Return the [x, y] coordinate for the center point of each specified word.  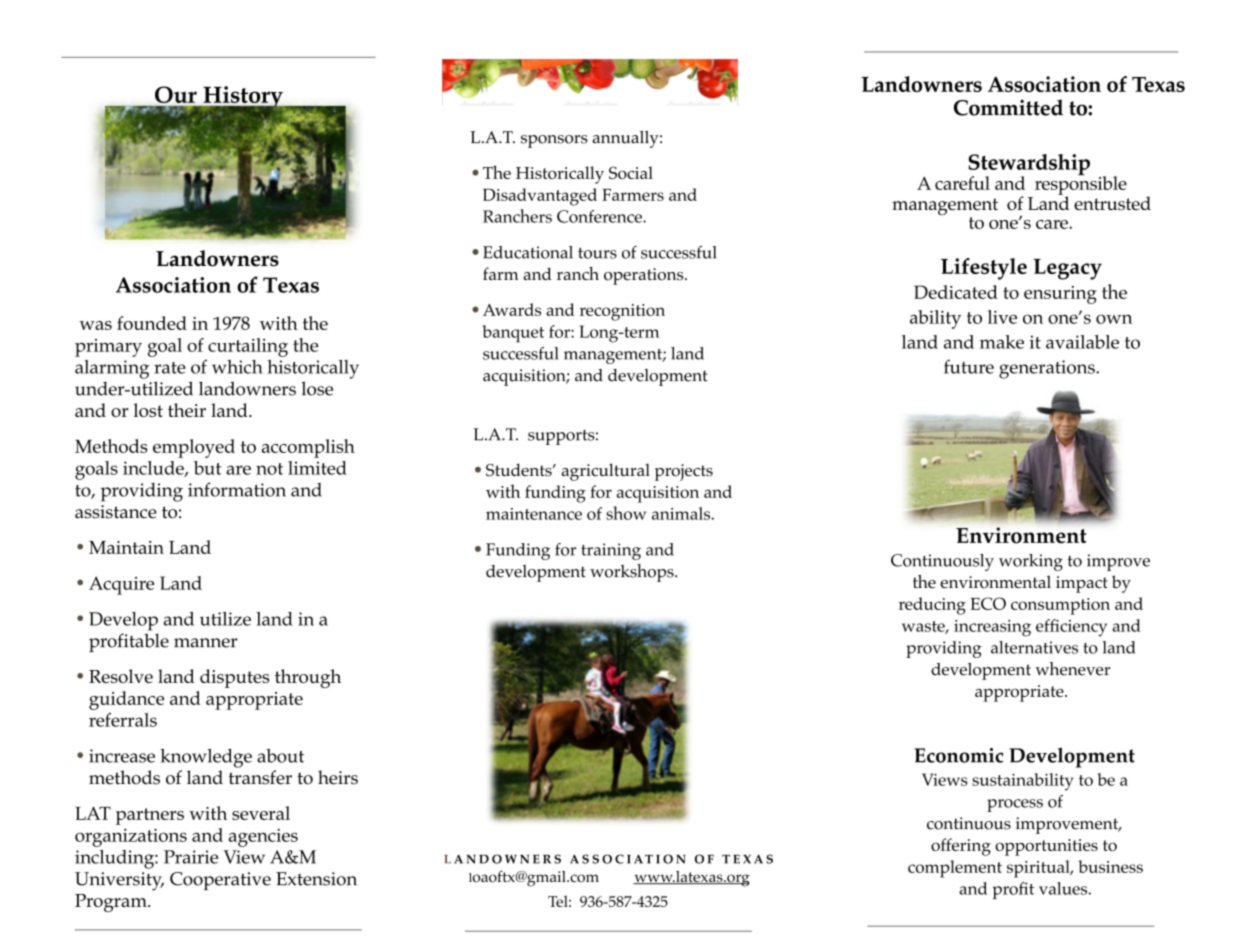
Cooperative [220, 881]
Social [631, 172]
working [1031, 562]
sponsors [554, 141]
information [237, 489]
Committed [1008, 107]
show [626, 513]
